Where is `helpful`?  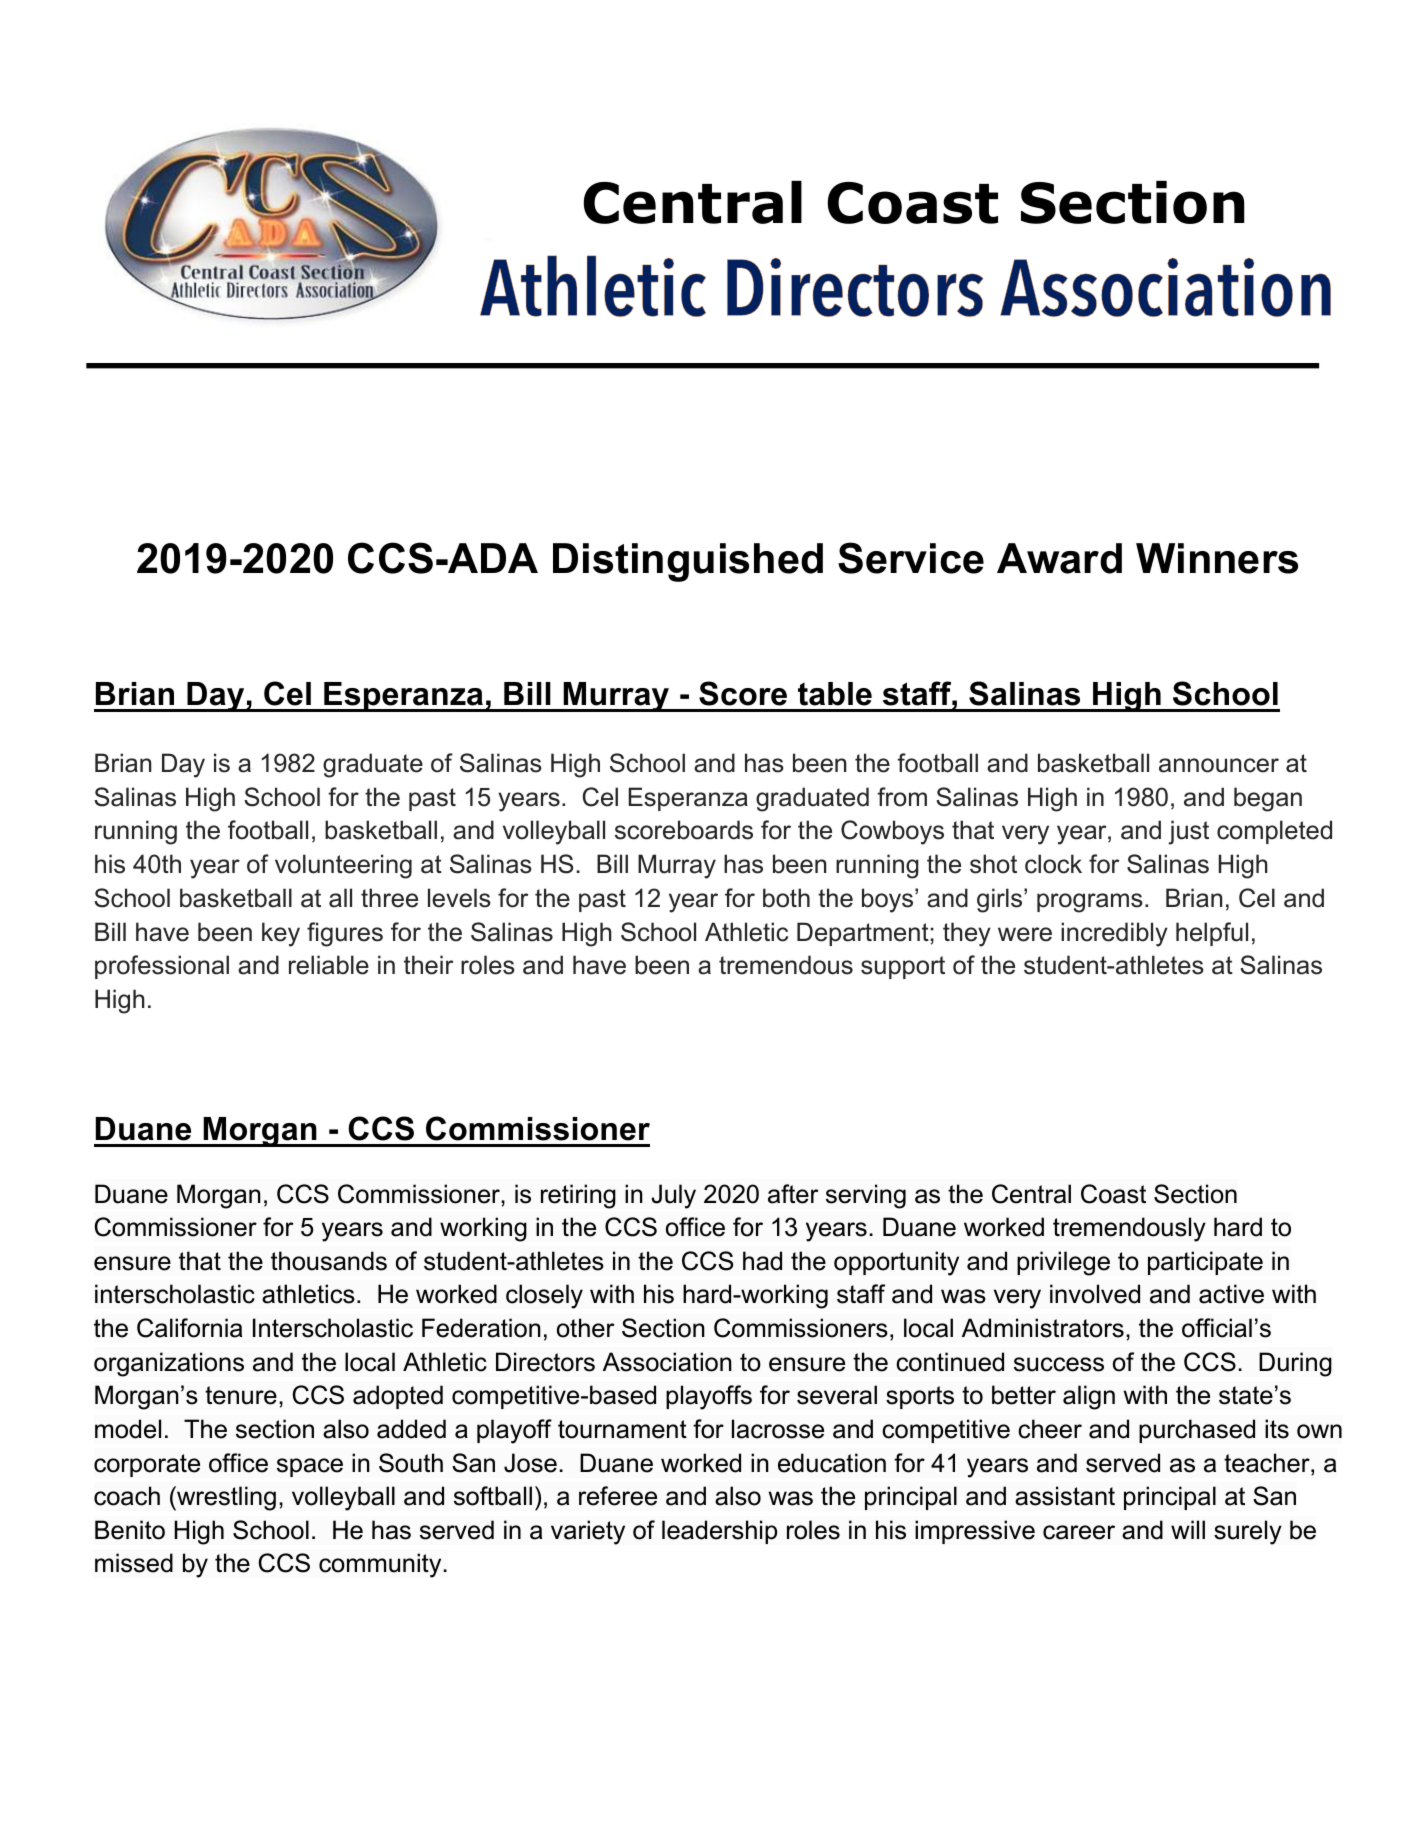
helpful is located at coordinates (1212, 934).
